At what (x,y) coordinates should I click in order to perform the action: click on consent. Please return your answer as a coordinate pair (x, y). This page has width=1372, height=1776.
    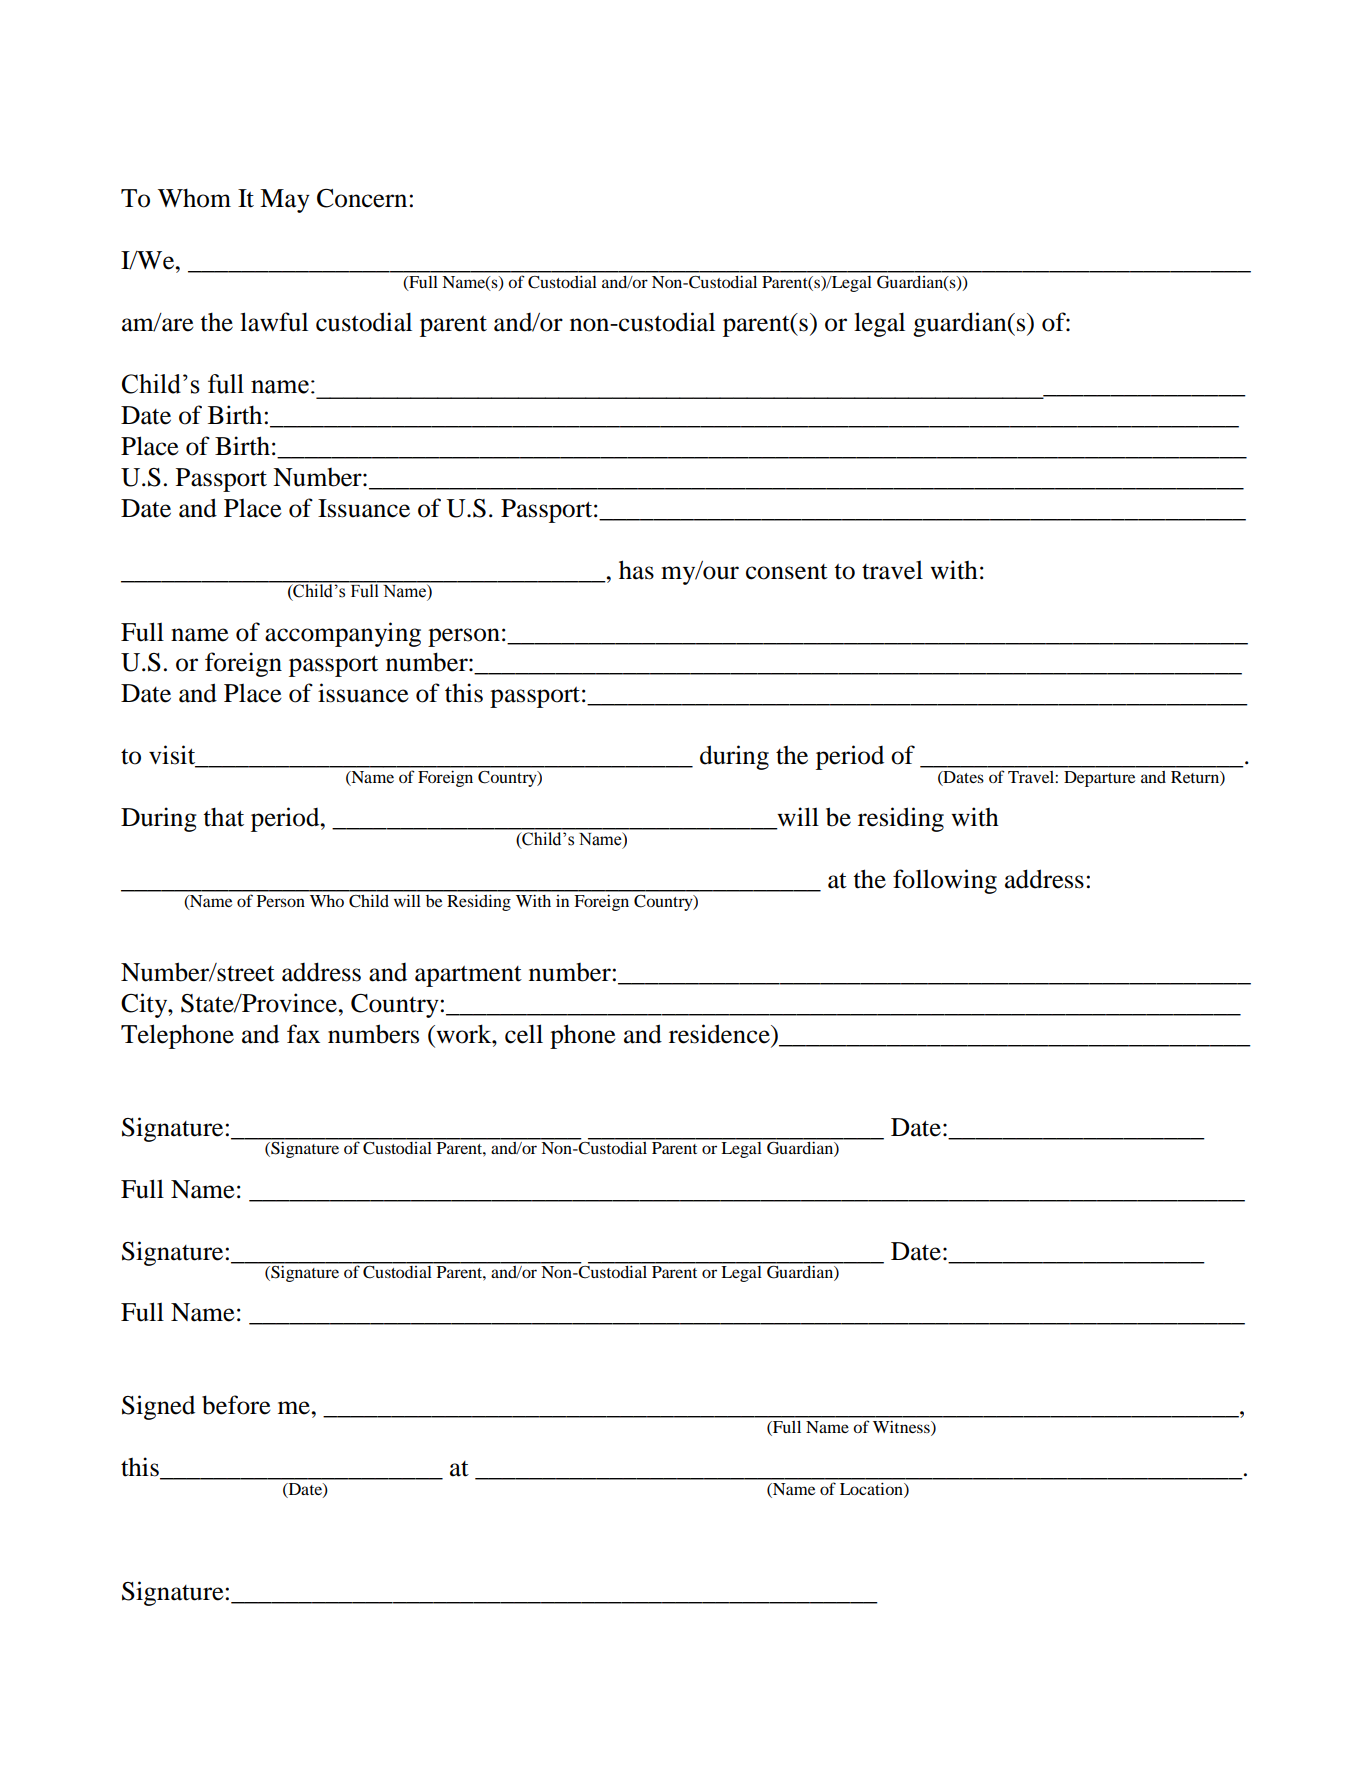
    Looking at the image, I should click on (787, 572).
